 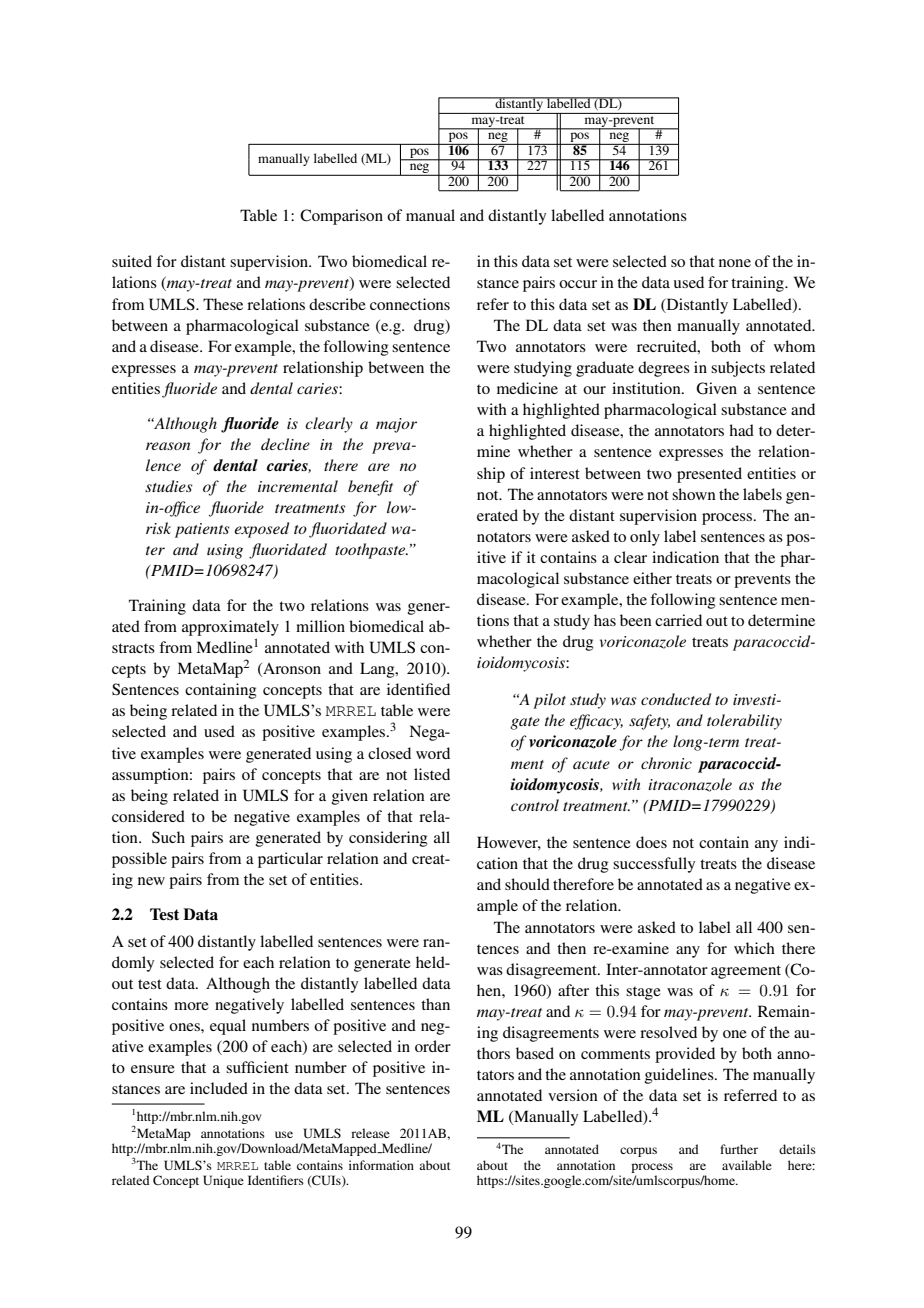 I want to click on Unique, so click(x=223, y=1181).
